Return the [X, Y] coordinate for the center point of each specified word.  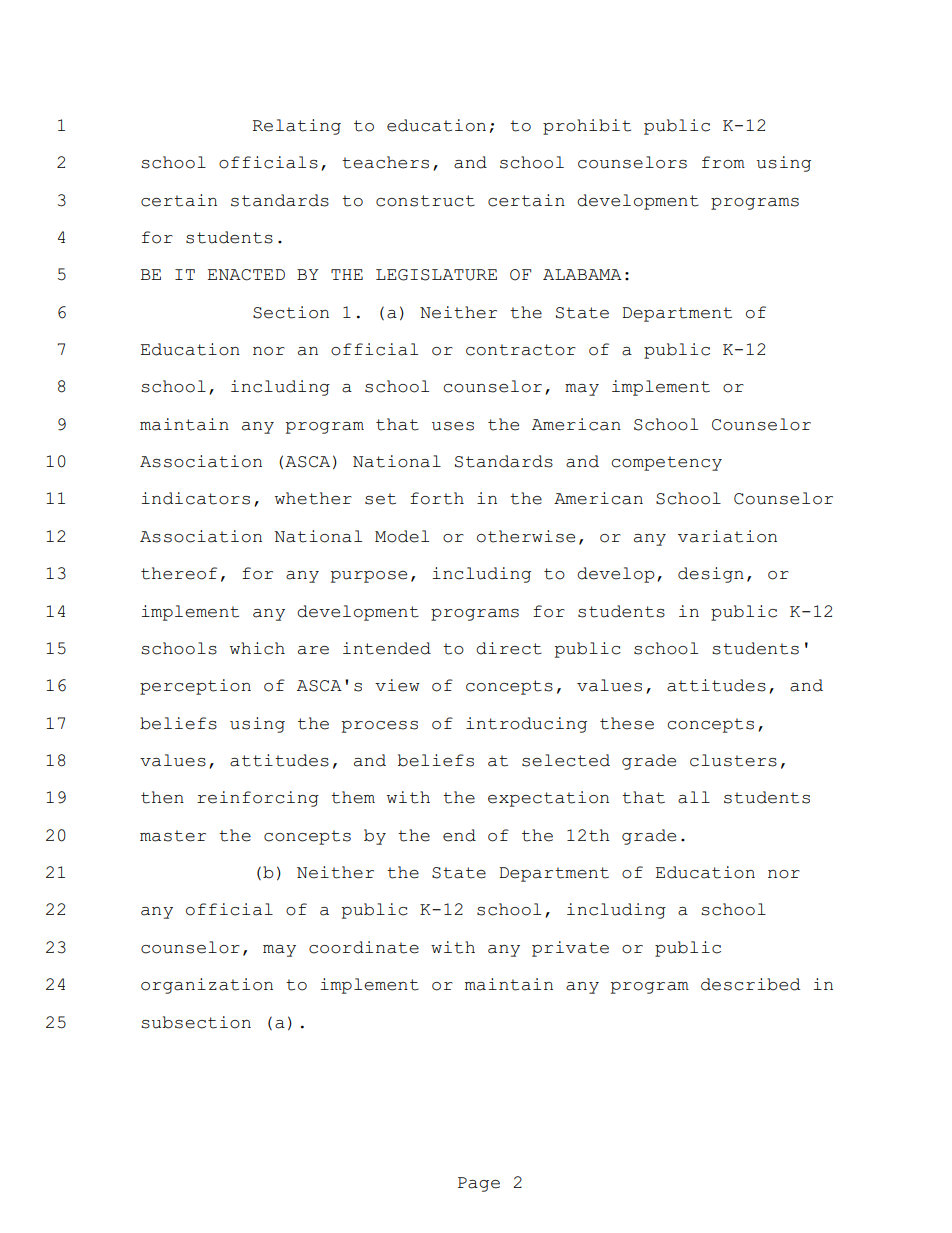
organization [207, 986]
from [723, 162]
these [627, 723]
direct [509, 648]
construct [425, 201]
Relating [297, 127]
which [257, 648]
